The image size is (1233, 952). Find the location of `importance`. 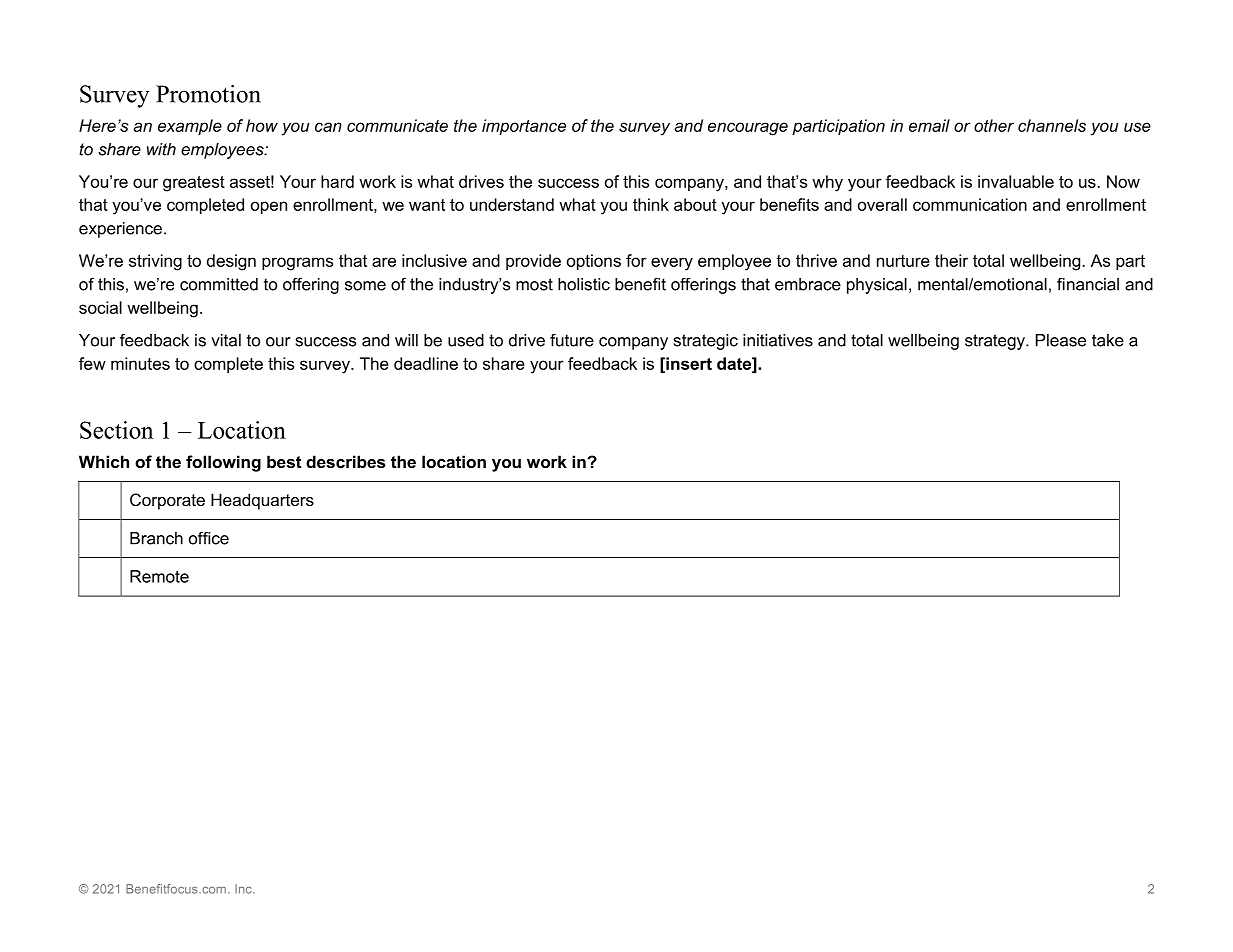

importance is located at coordinates (524, 127).
